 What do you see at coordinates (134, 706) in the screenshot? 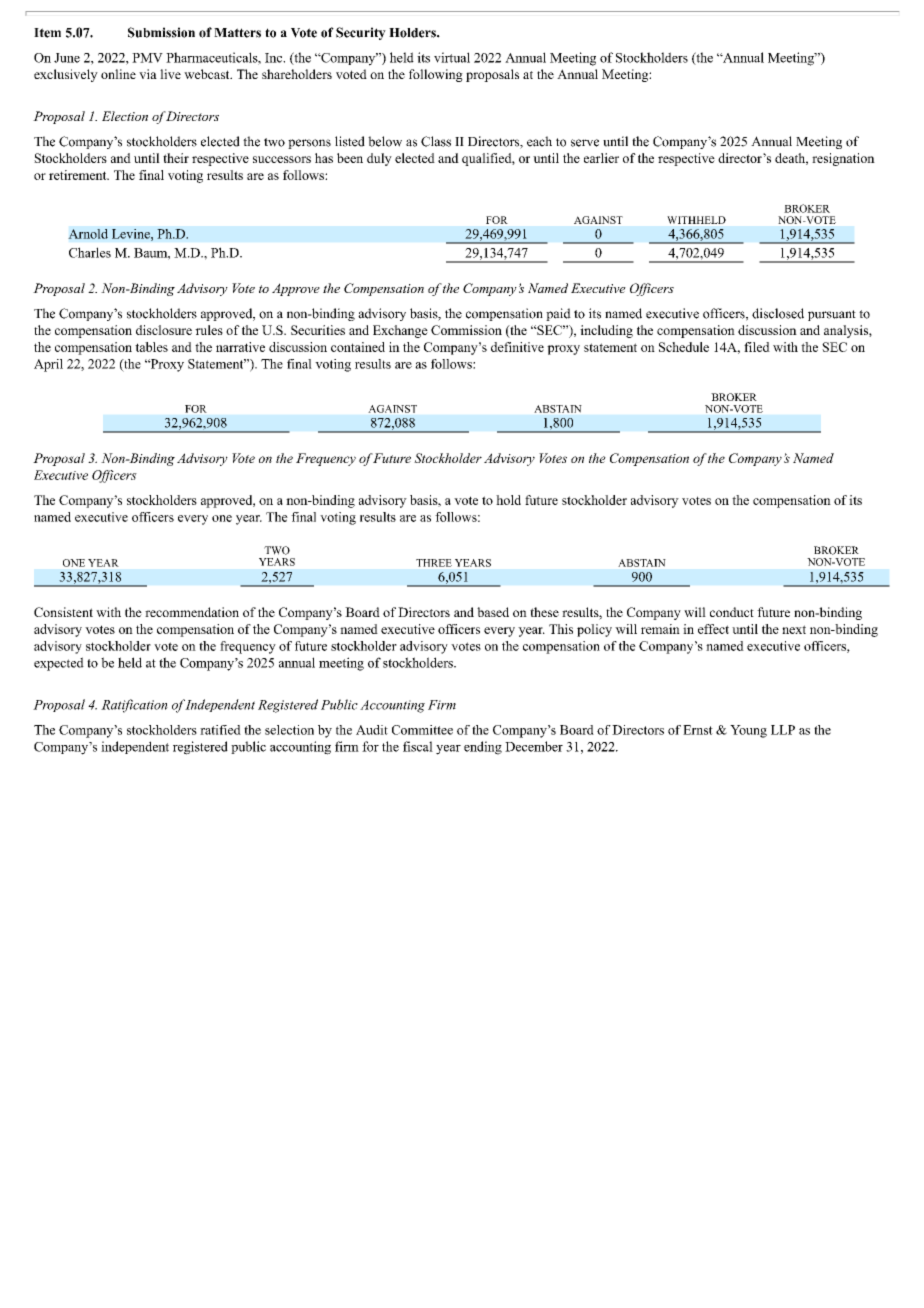
I see `Ratification` at bounding box center [134, 706].
